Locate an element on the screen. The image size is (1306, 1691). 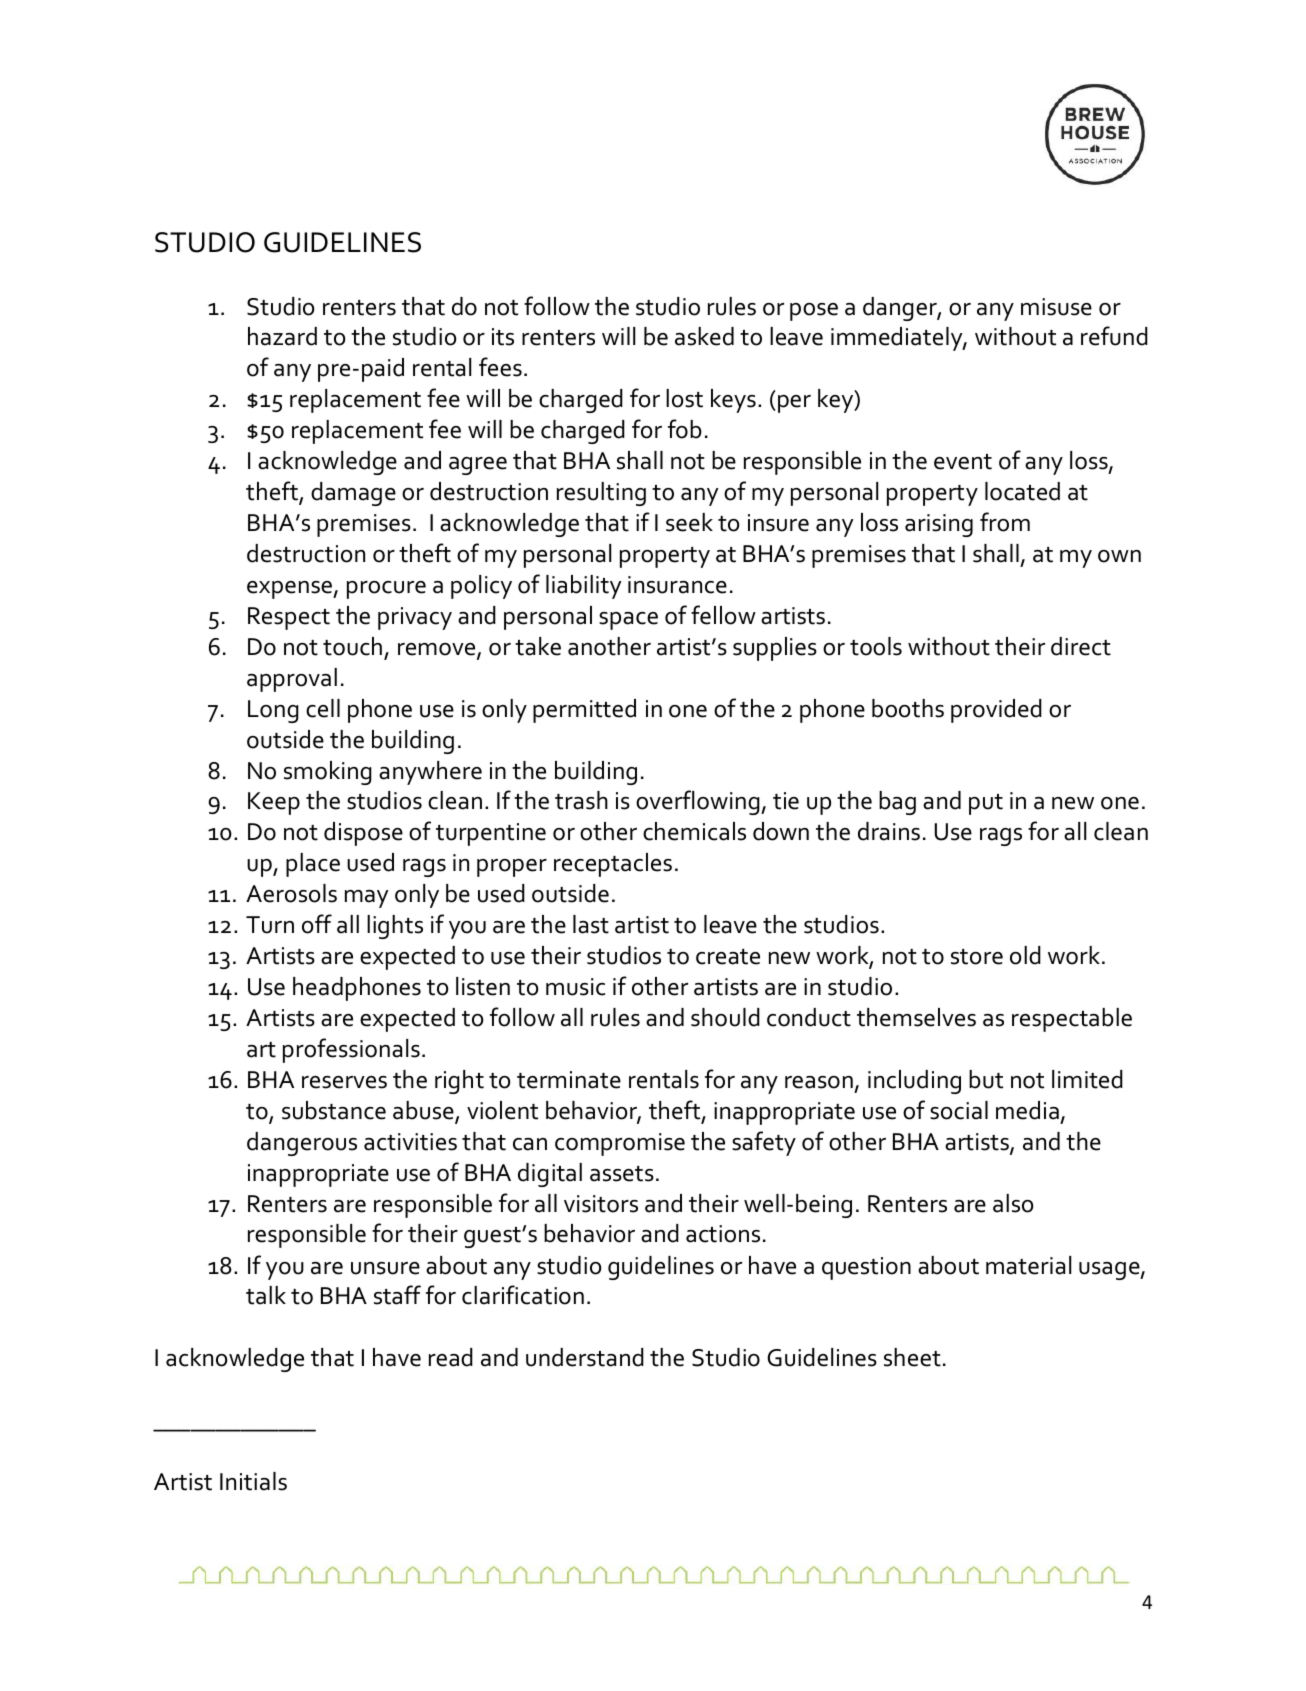
Initials is located at coordinates (253, 1481).
